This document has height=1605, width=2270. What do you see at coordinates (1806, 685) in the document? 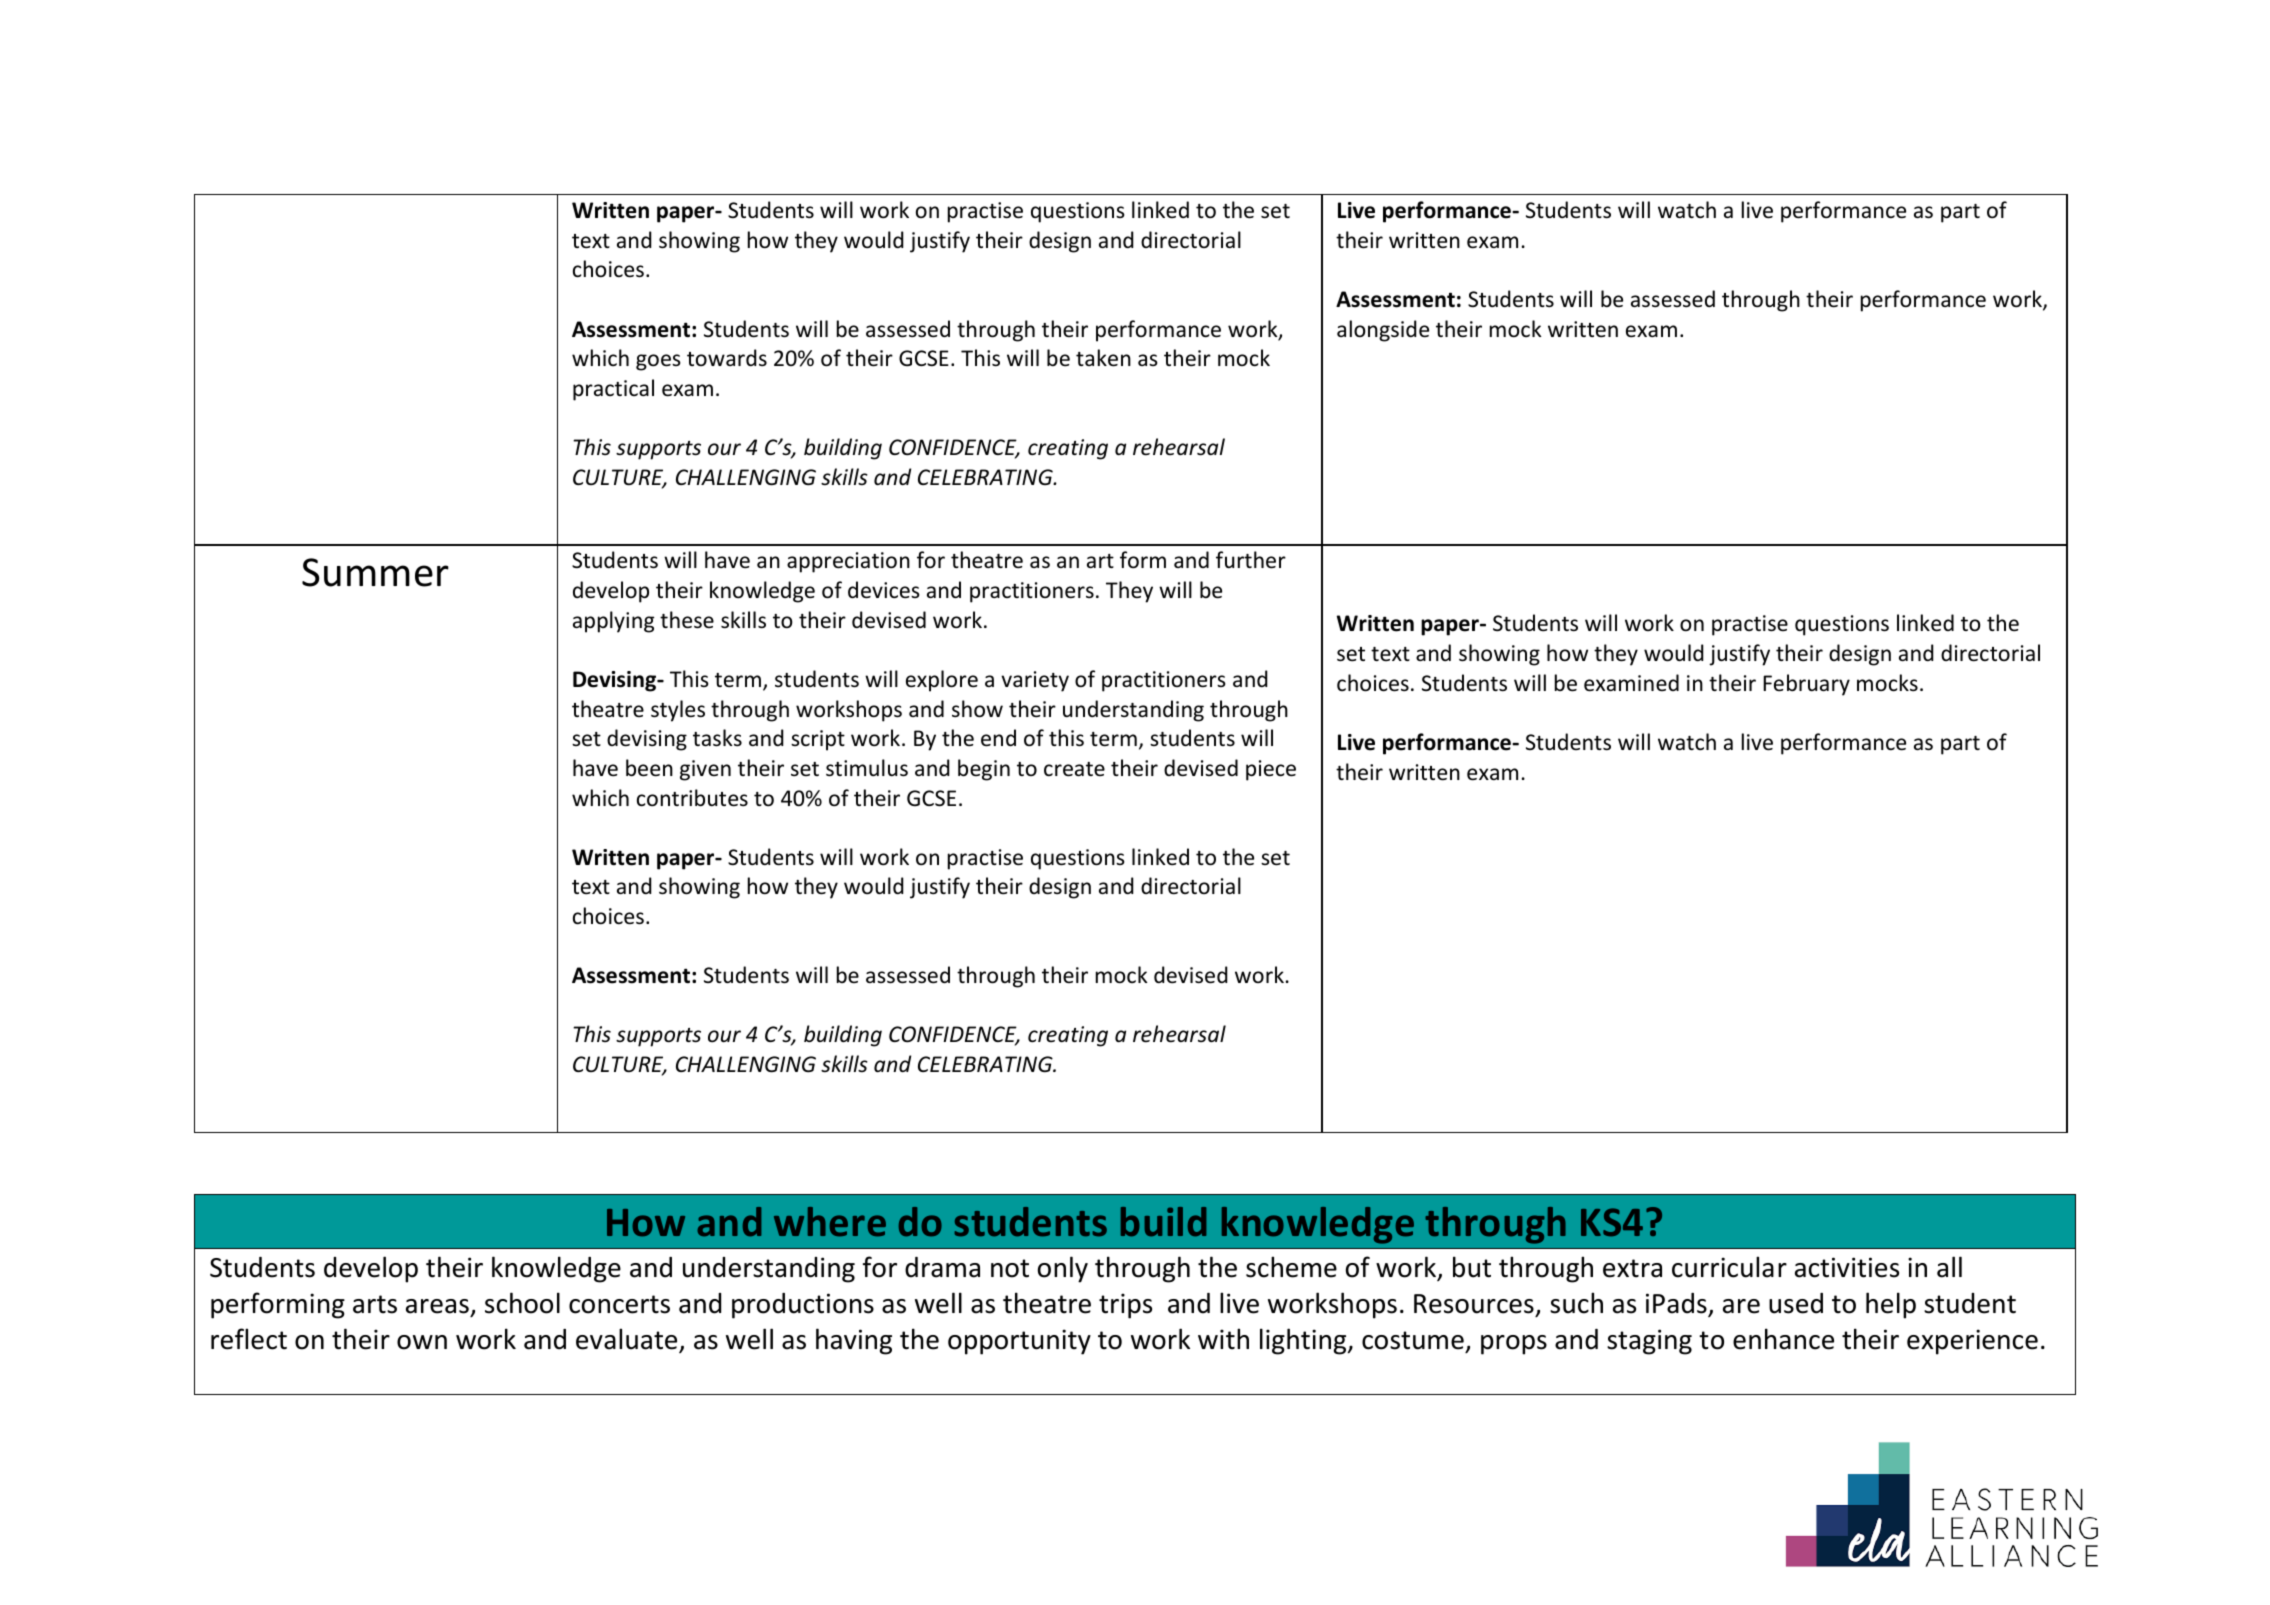
I see `February` at bounding box center [1806, 685].
